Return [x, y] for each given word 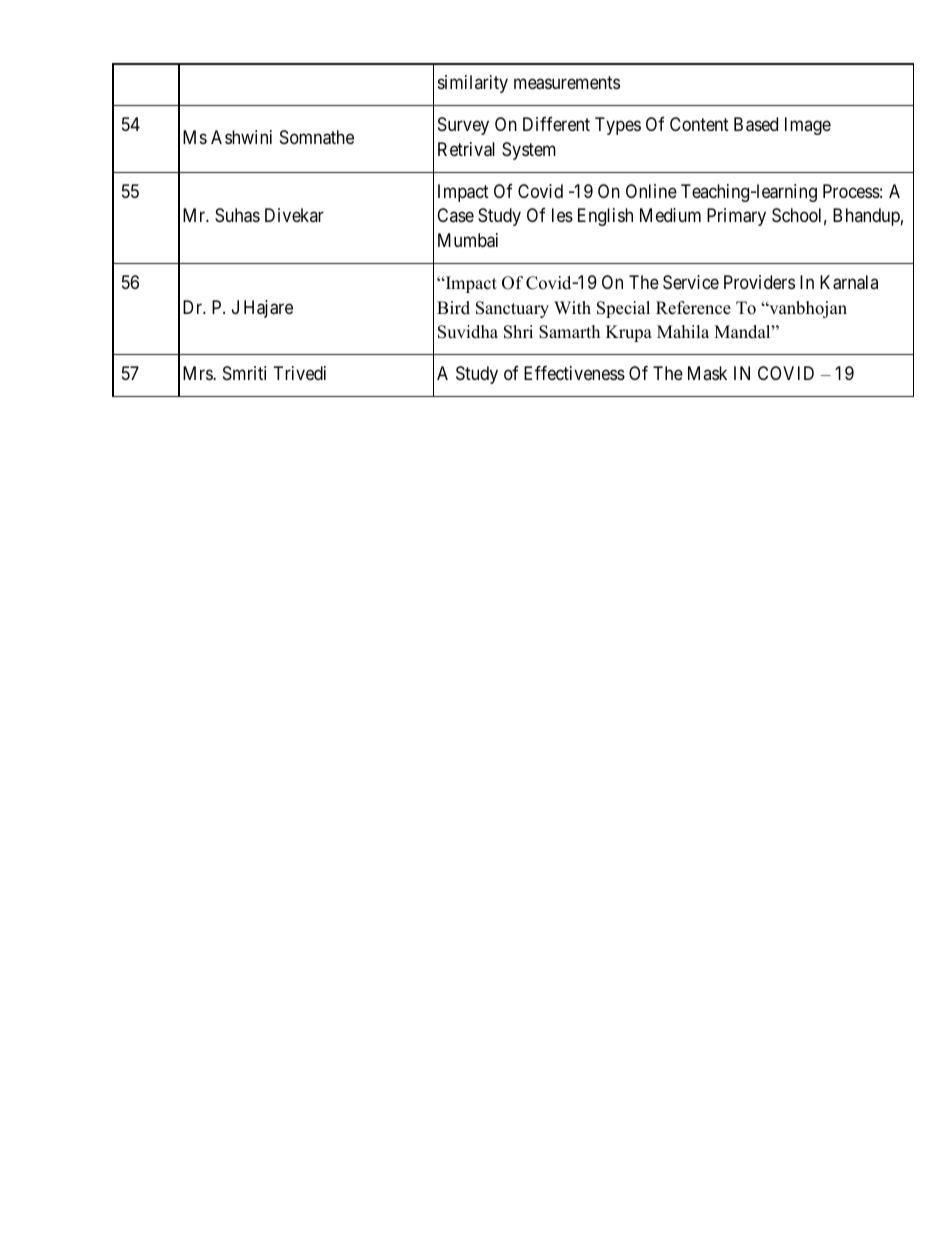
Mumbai [468, 240]
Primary [736, 217]
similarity [473, 84]
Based [756, 124]
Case [455, 215]
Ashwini [241, 137]
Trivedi [300, 373]
